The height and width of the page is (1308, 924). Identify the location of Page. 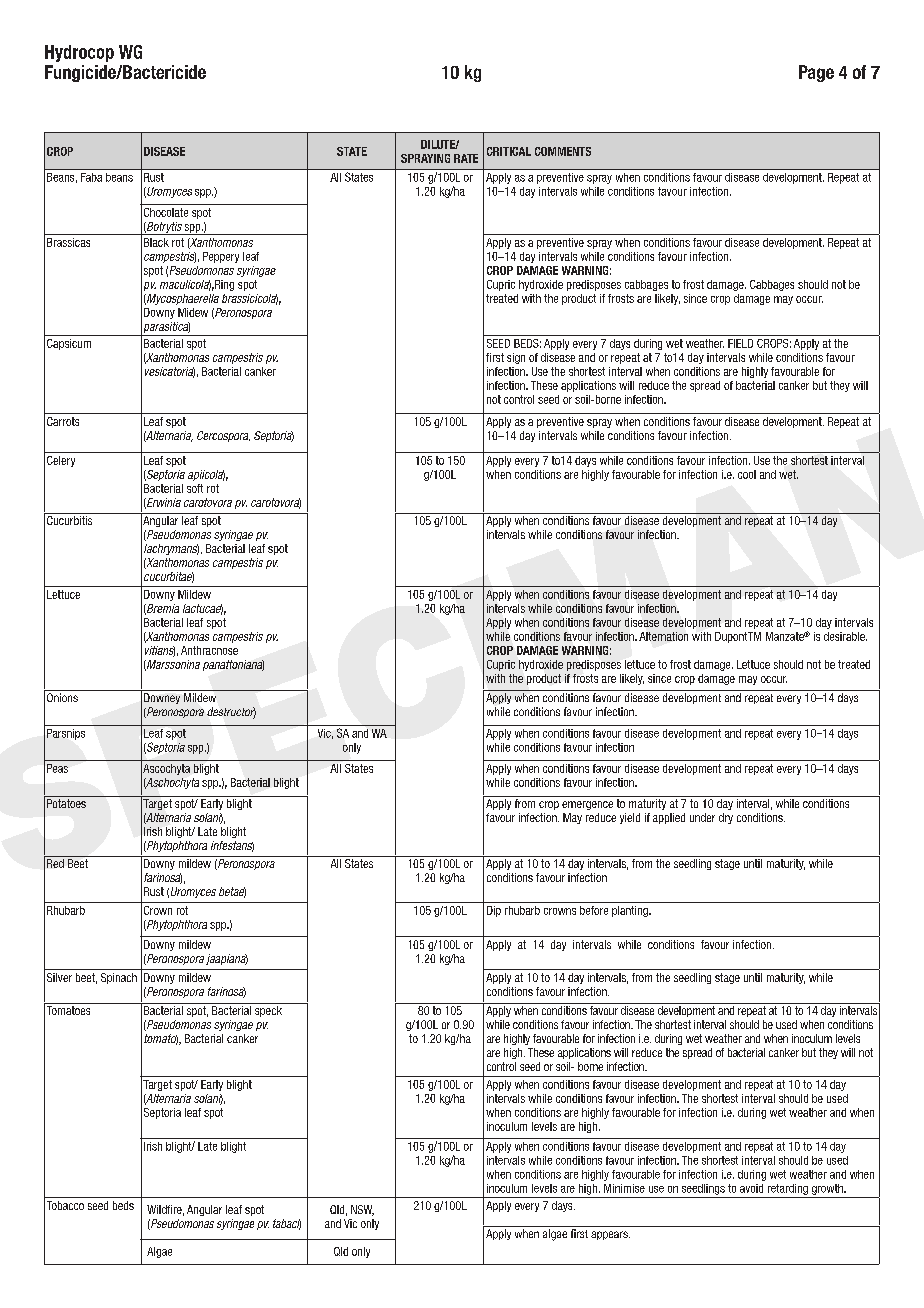
(816, 73).
